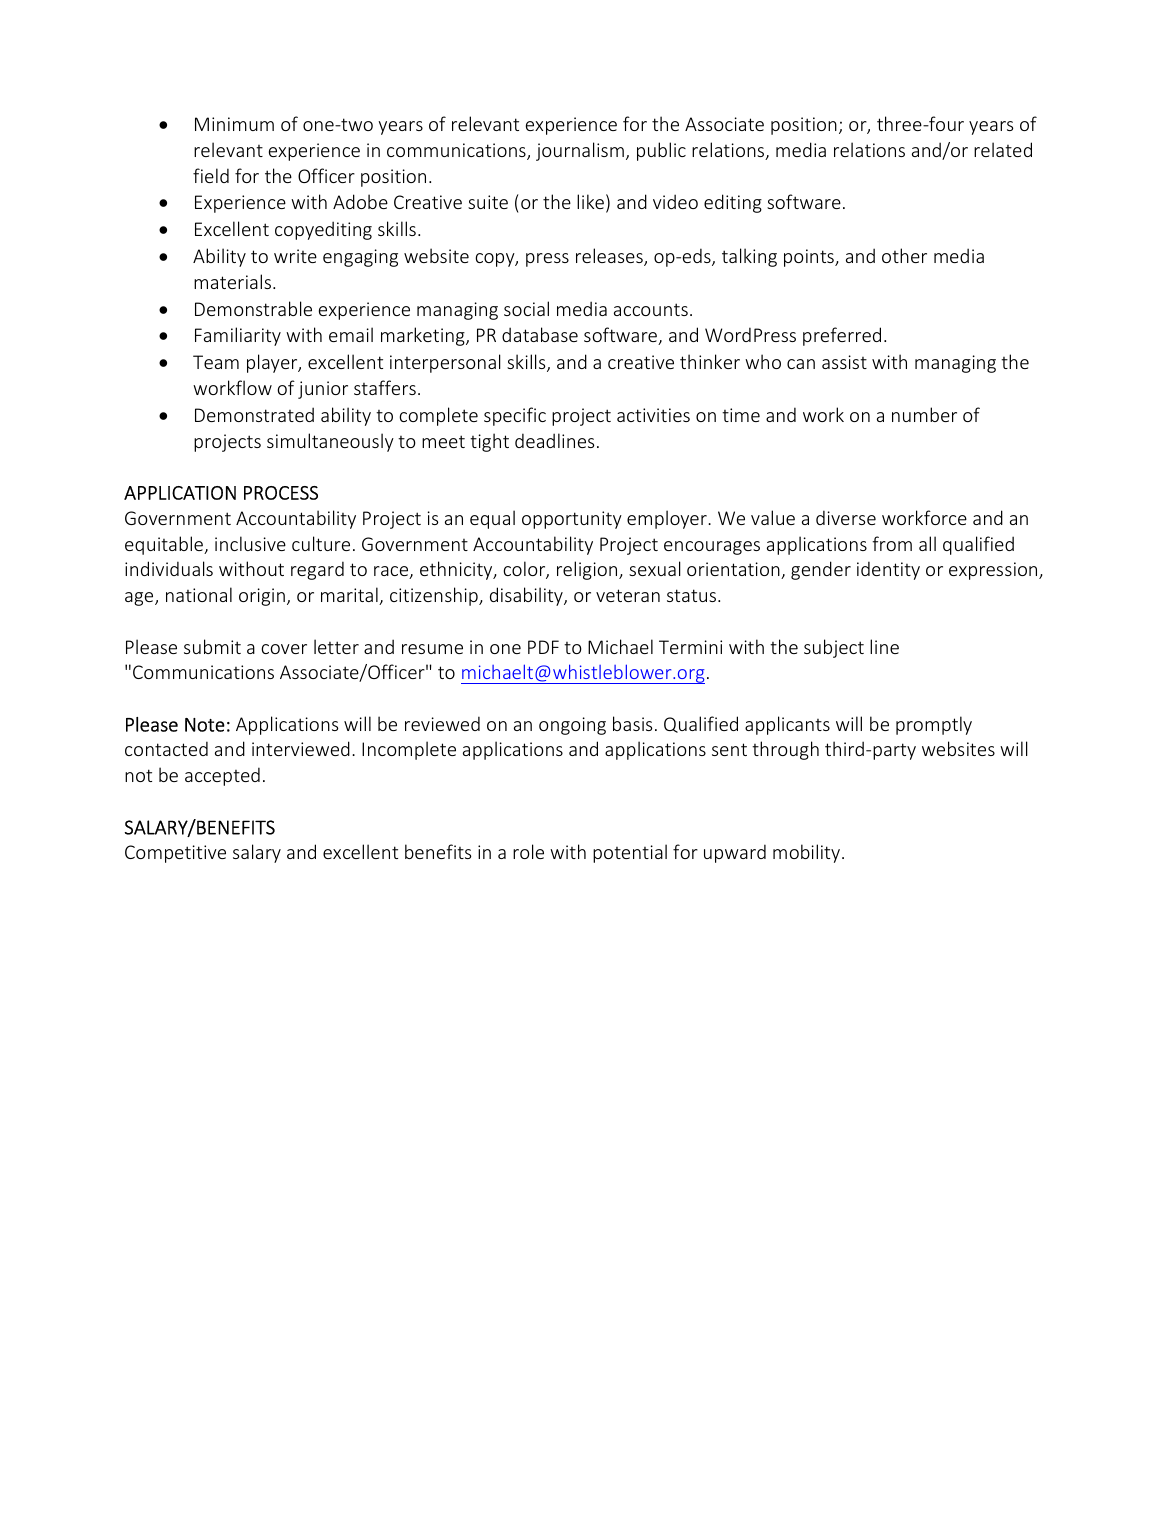 The height and width of the document is (1518, 1173). I want to click on journalism, so click(580, 151).
